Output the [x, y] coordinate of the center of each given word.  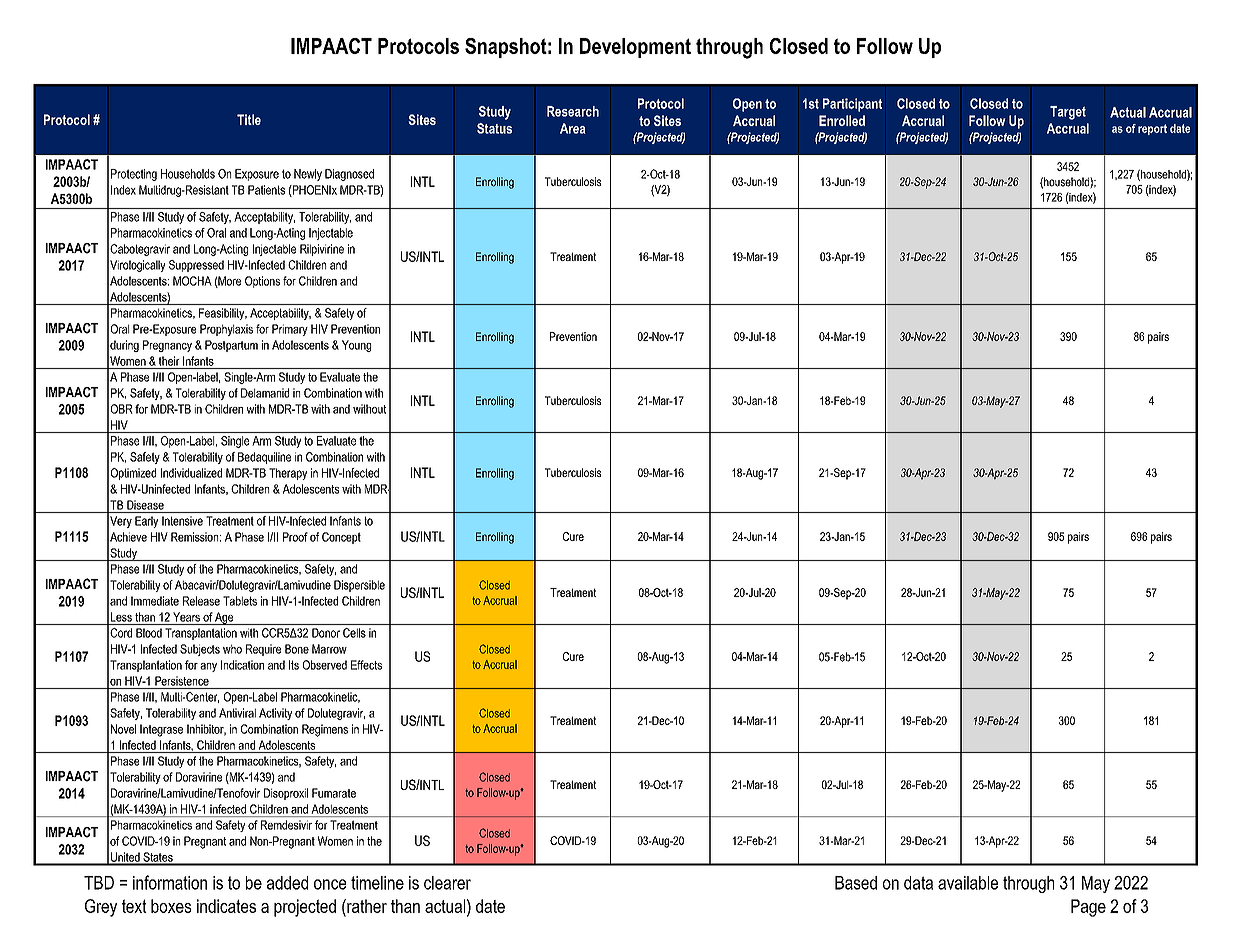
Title [249, 119]
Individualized [191, 473]
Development [635, 48]
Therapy [288, 474]
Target [1068, 113]
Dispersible [359, 586]
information [170, 882]
